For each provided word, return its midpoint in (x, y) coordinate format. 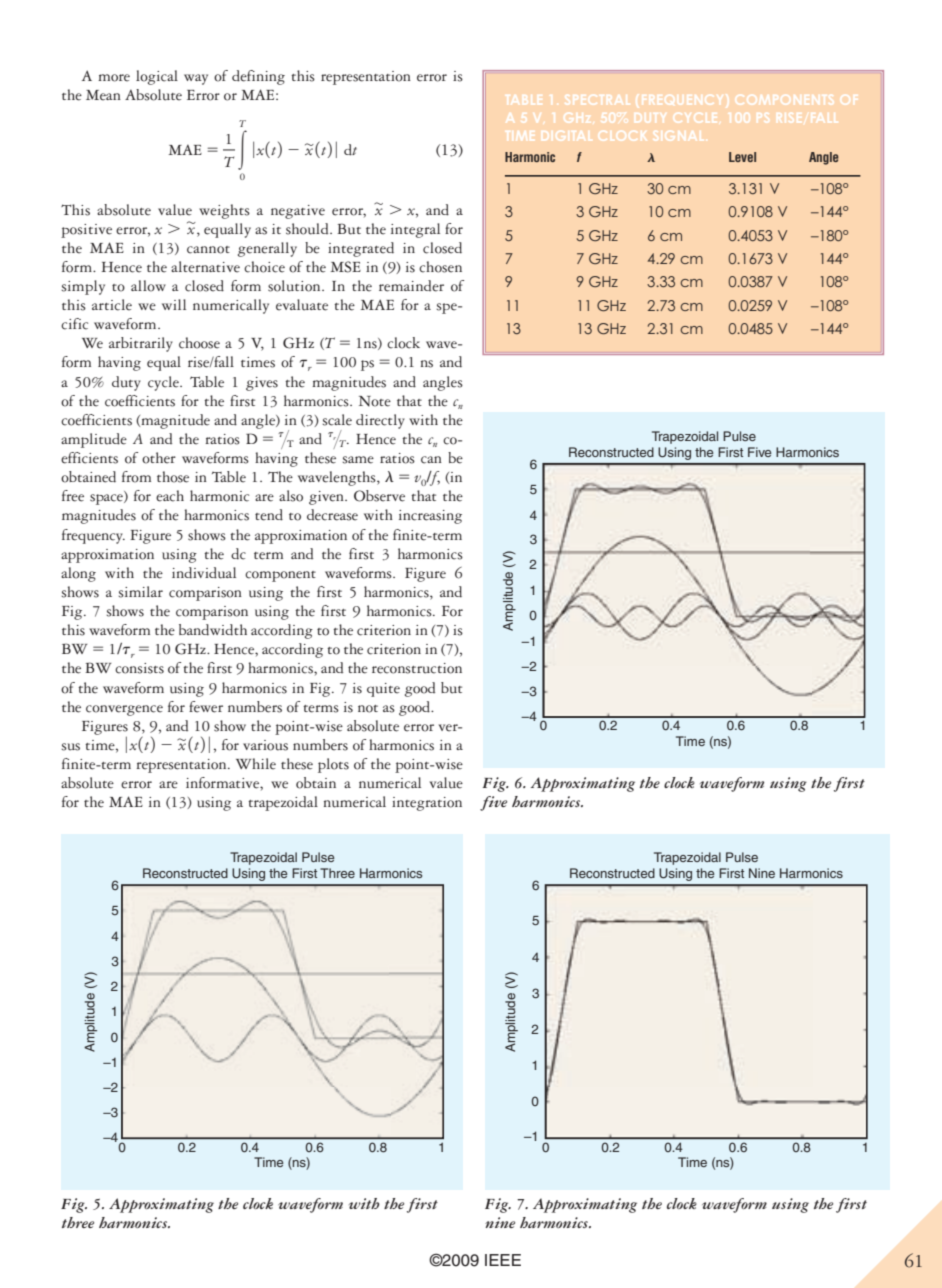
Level (742, 157)
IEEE (503, 1260)
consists (139, 668)
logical (157, 77)
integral (415, 230)
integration (427, 804)
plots (333, 765)
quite (383, 690)
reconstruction (417, 668)
